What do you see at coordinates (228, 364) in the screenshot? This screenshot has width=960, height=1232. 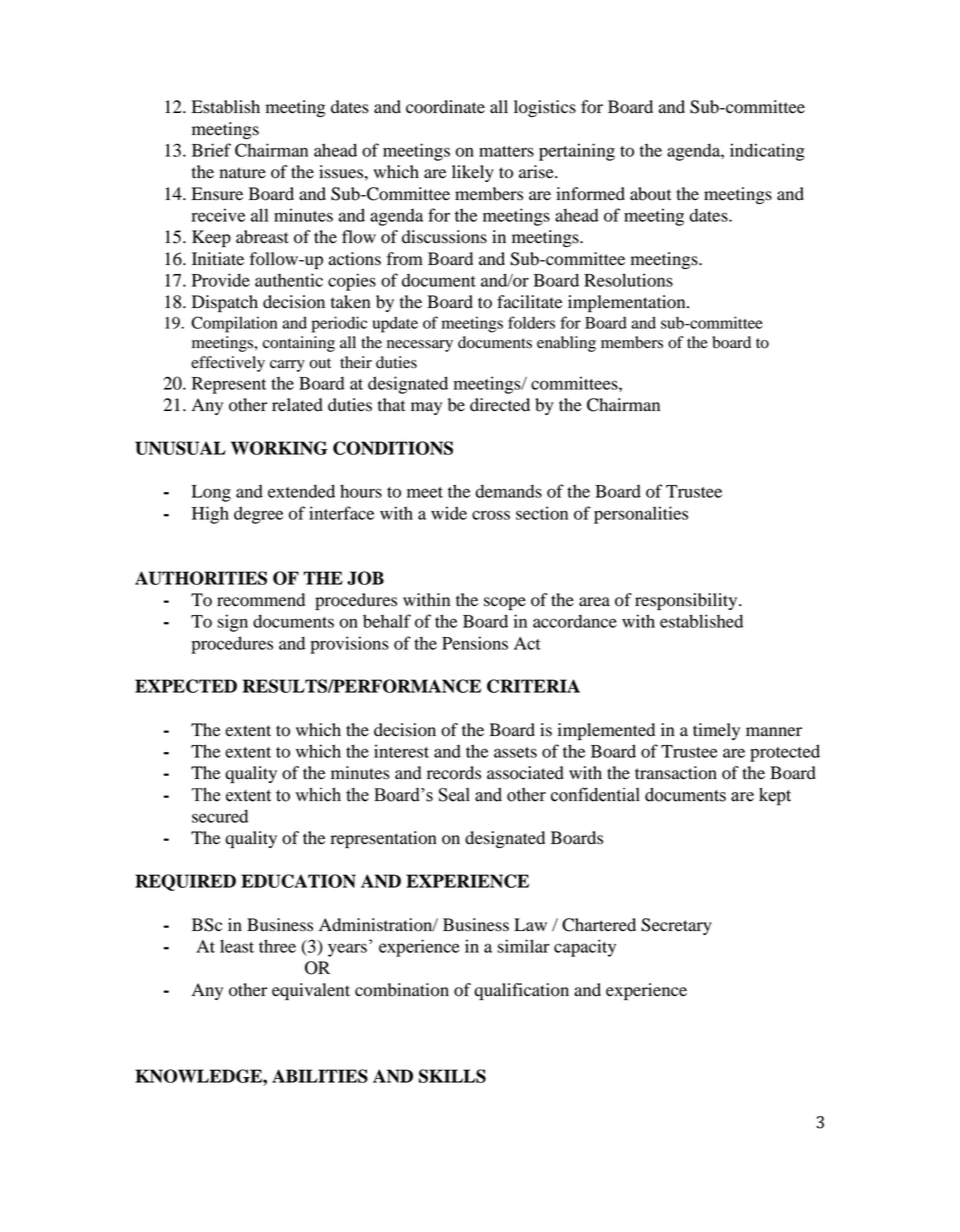 I see `effectively` at bounding box center [228, 364].
